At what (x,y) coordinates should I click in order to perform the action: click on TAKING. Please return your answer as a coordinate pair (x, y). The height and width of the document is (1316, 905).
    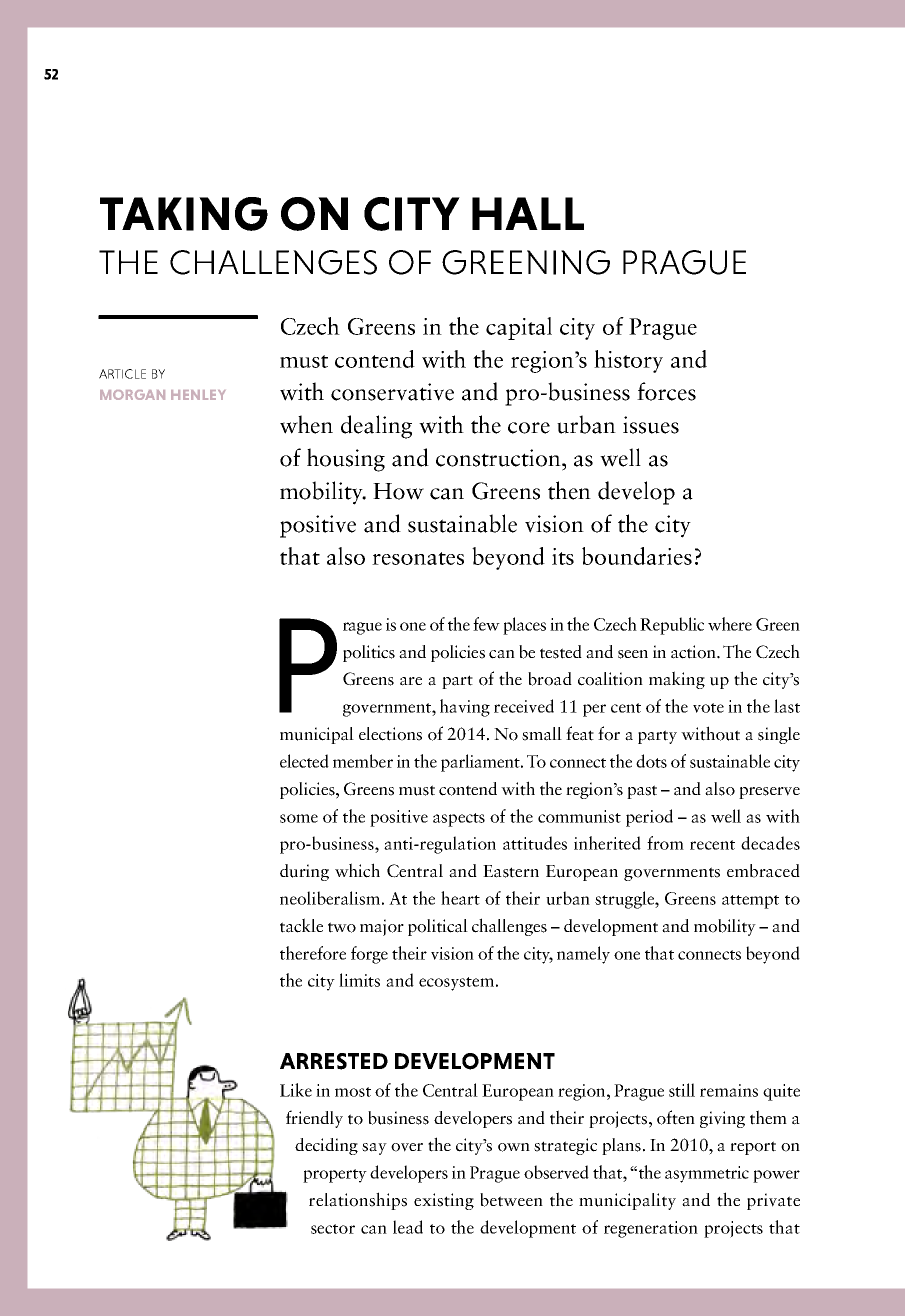
    Looking at the image, I should click on (184, 214).
